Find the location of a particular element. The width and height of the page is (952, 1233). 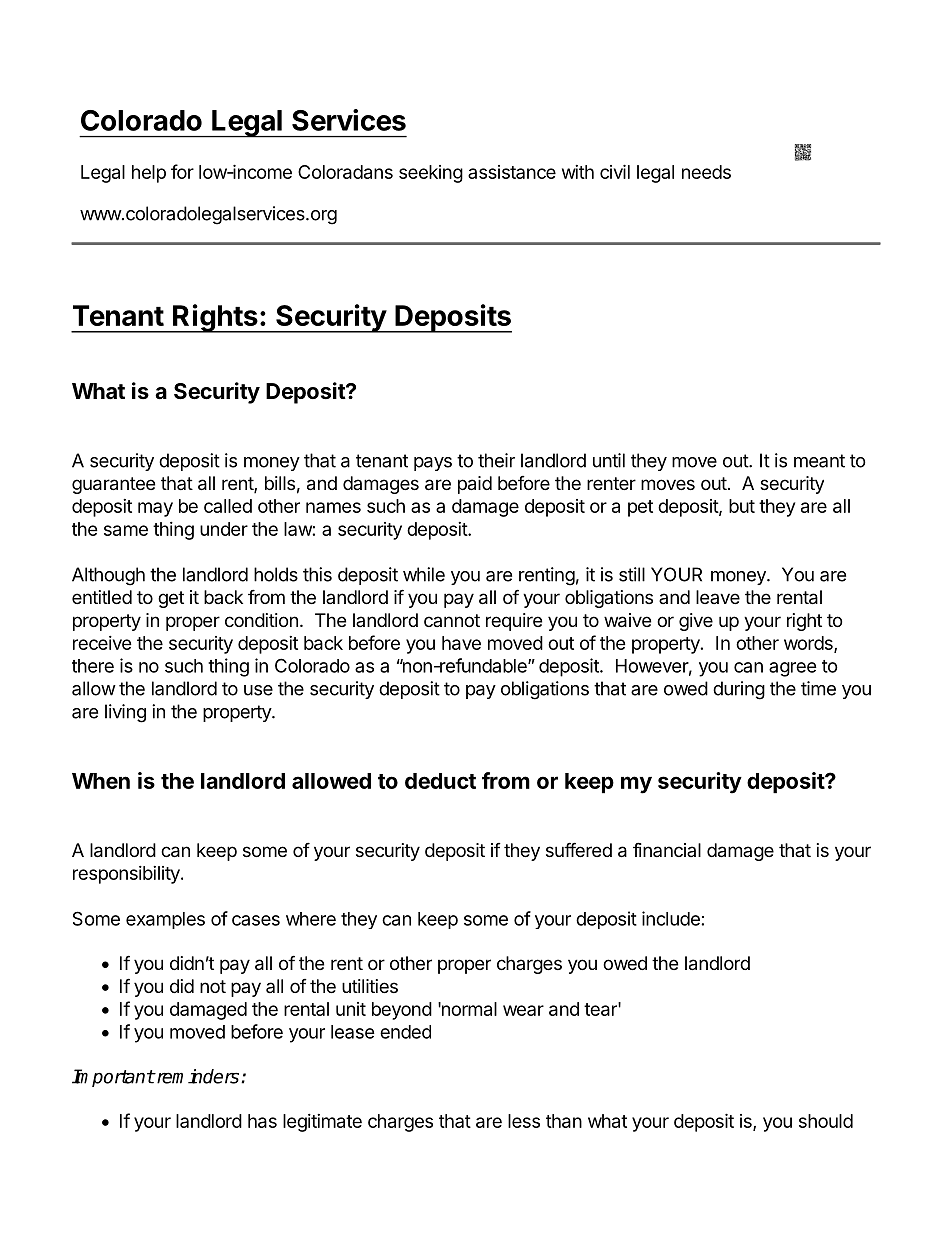

paid is located at coordinates (475, 485).
